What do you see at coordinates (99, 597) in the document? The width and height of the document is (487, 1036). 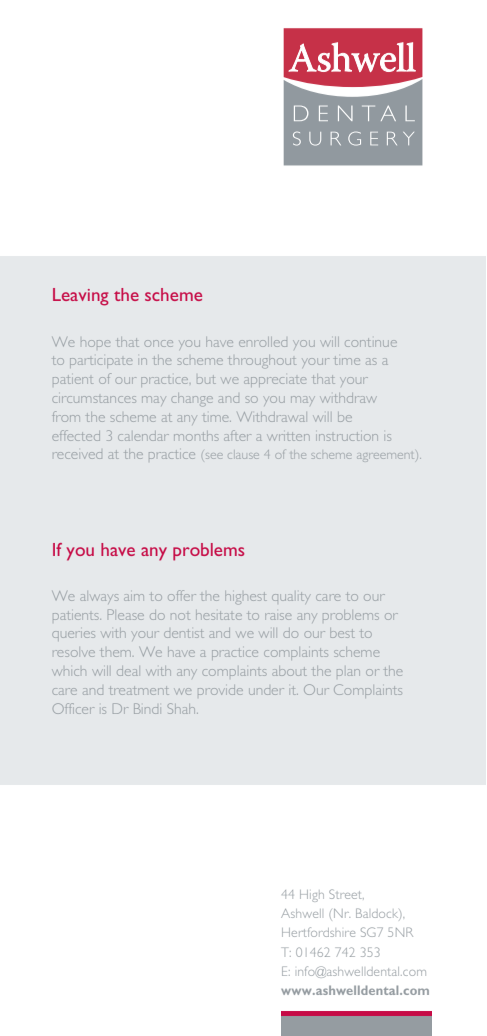 I see `always` at bounding box center [99, 597].
